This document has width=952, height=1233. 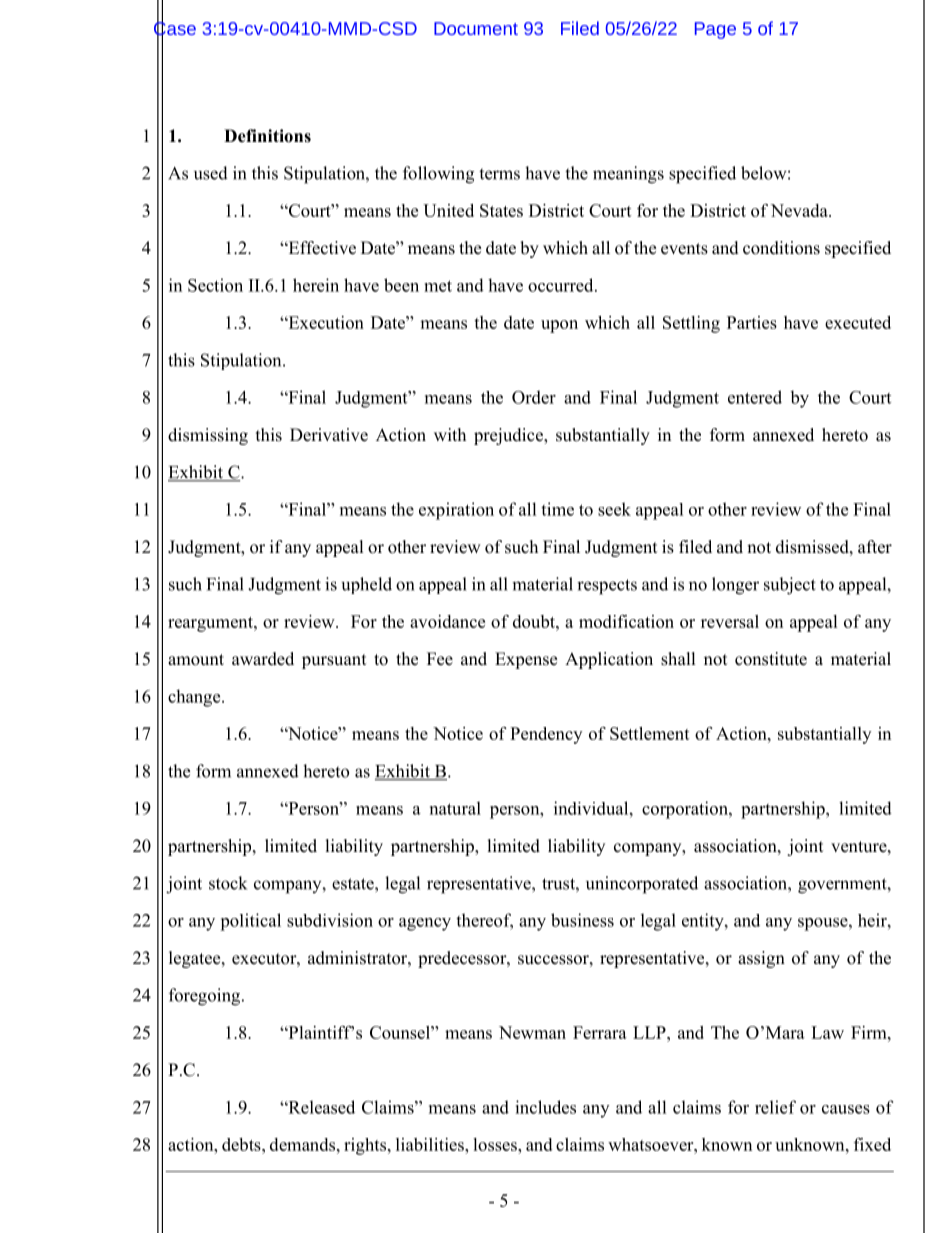 What do you see at coordinates (476, 28) in the document?
I see `Document` at bounding box center [476, 28].
